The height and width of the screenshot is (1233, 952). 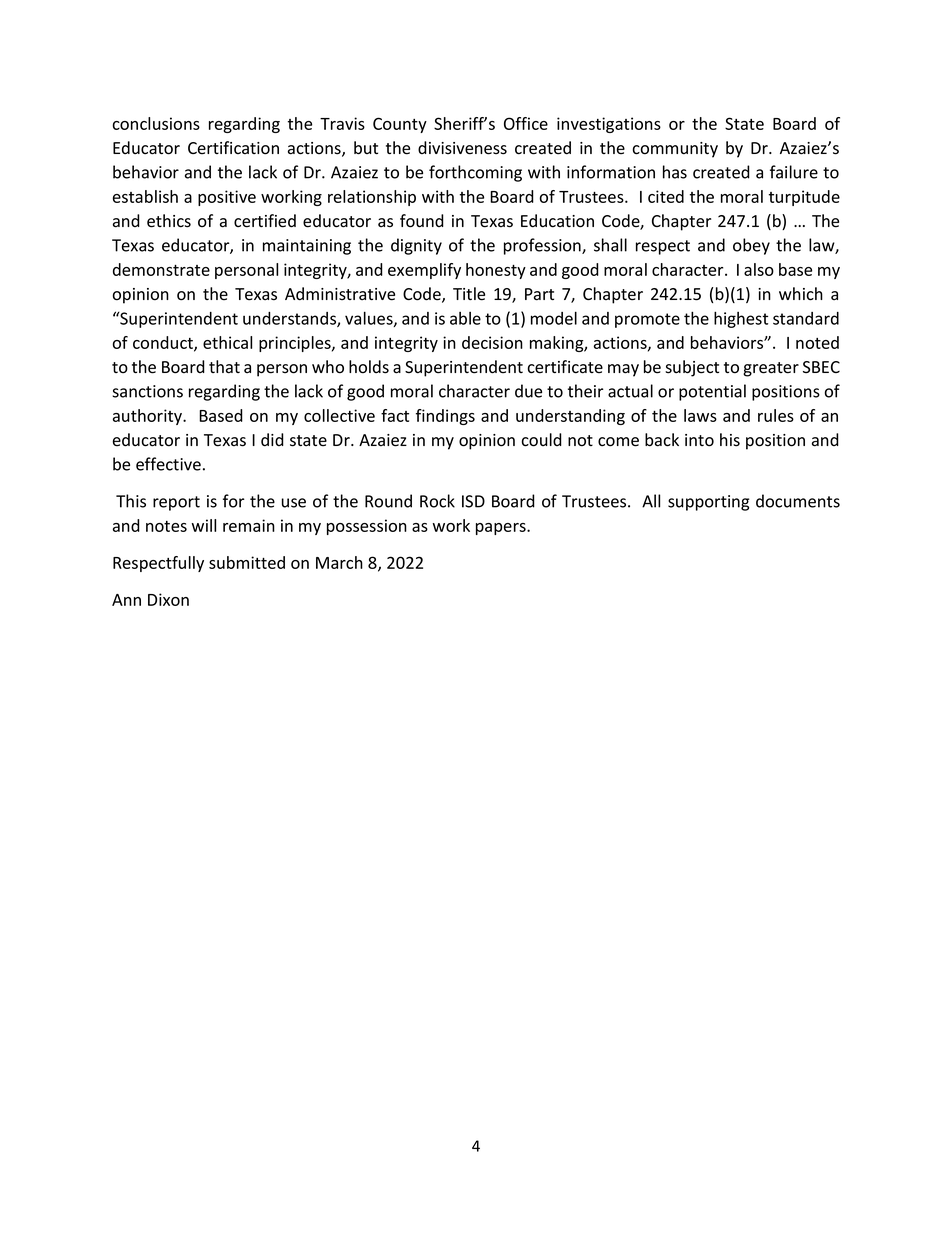 What do you see at coordinates (224, 367) in the screenshot?
I see `that` at bounding box center [224, 367].
